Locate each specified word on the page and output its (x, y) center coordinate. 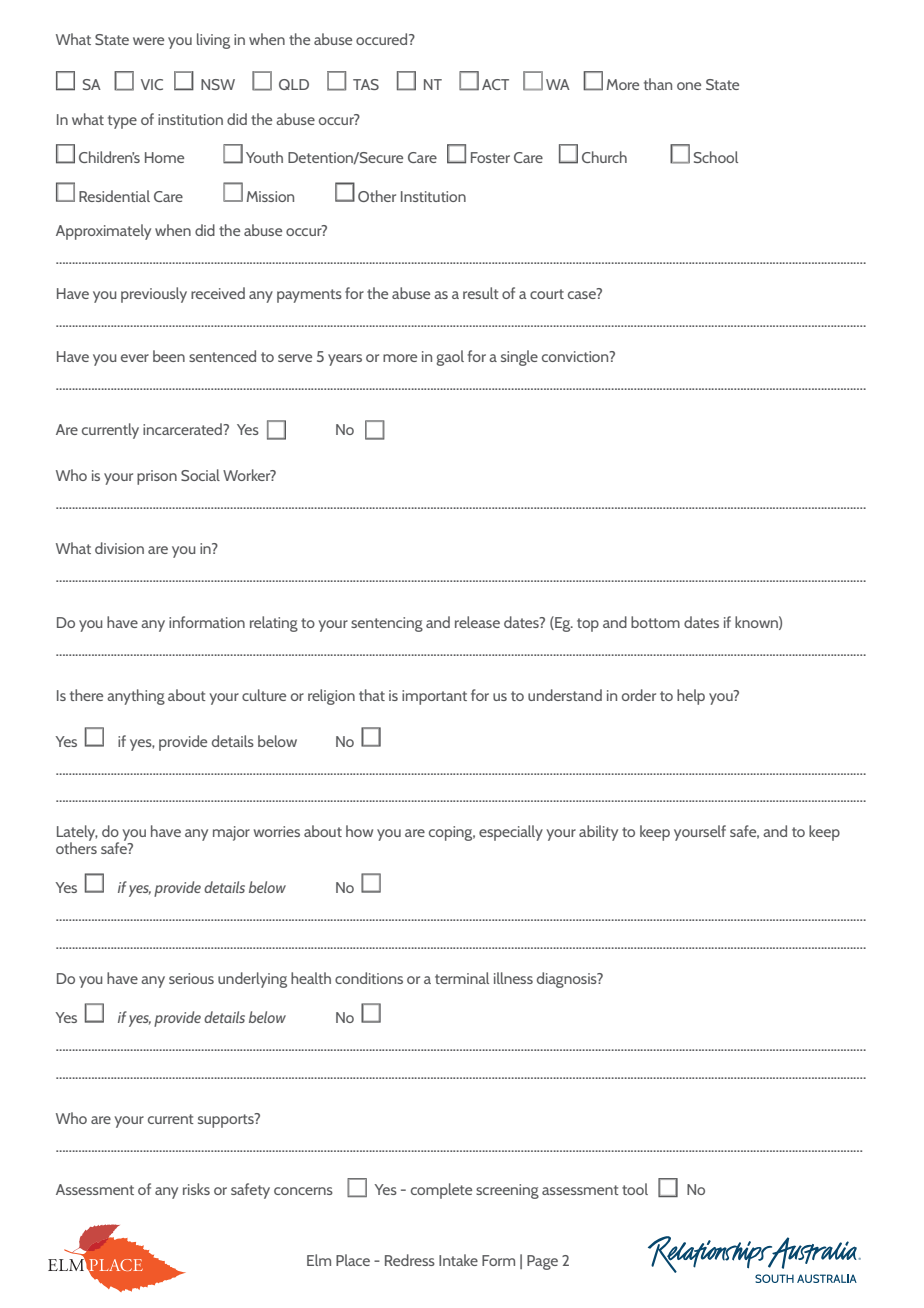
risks (196, 1189)
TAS (366, 84)
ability (598, 833)
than (658, 84)
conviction (576, 356)
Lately (77, 834)
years (345, 360)
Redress (410, 1260)
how (359, 831)
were (148, 41)
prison (157, 477)
